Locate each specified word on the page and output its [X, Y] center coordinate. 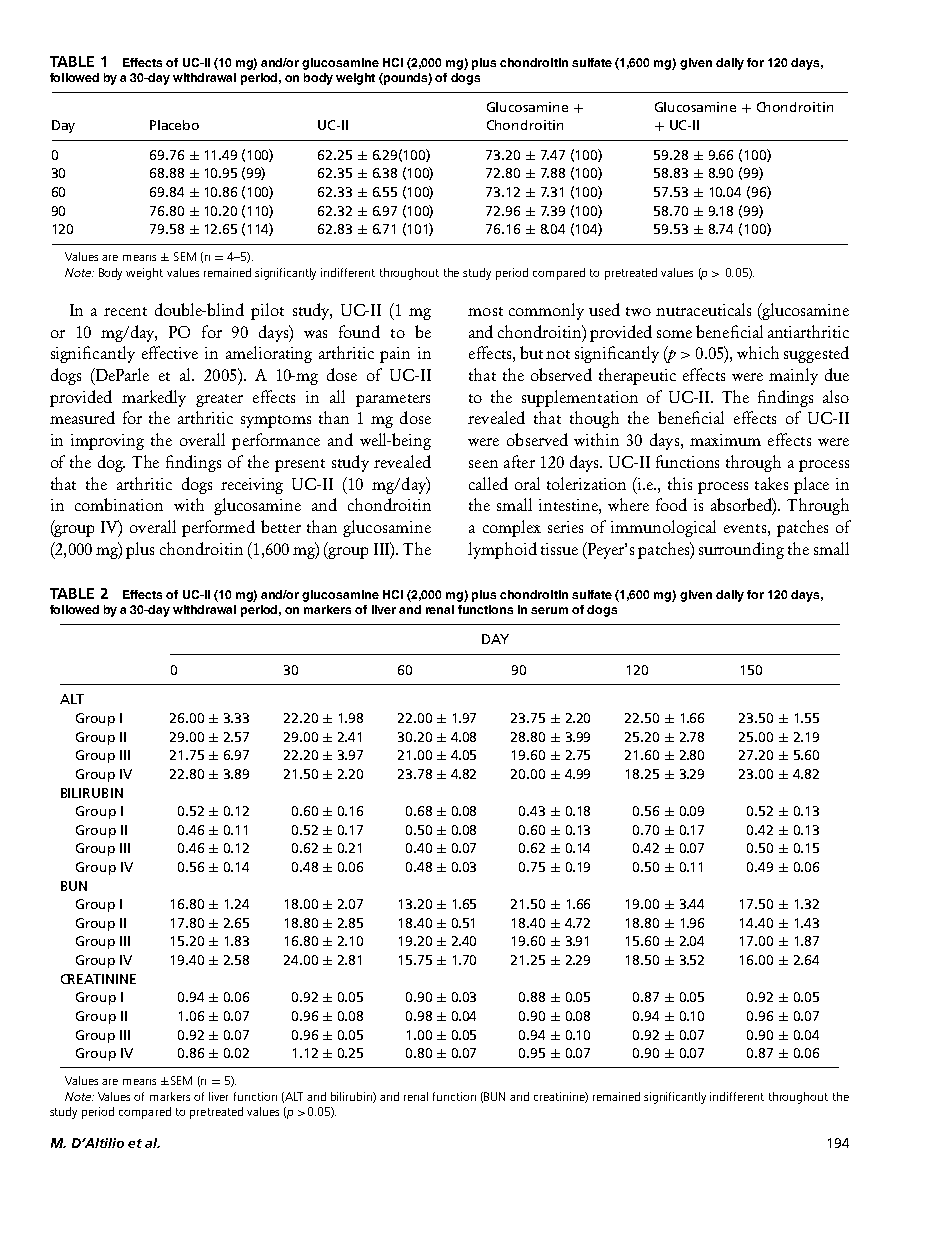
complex [512, 528]
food [671, 504]
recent [125, 311]
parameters [393, 400]
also [836, 396]
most [485, 311]
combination [119, 504]
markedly [154, 398]
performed [218, 528]
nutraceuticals [703, 309]
